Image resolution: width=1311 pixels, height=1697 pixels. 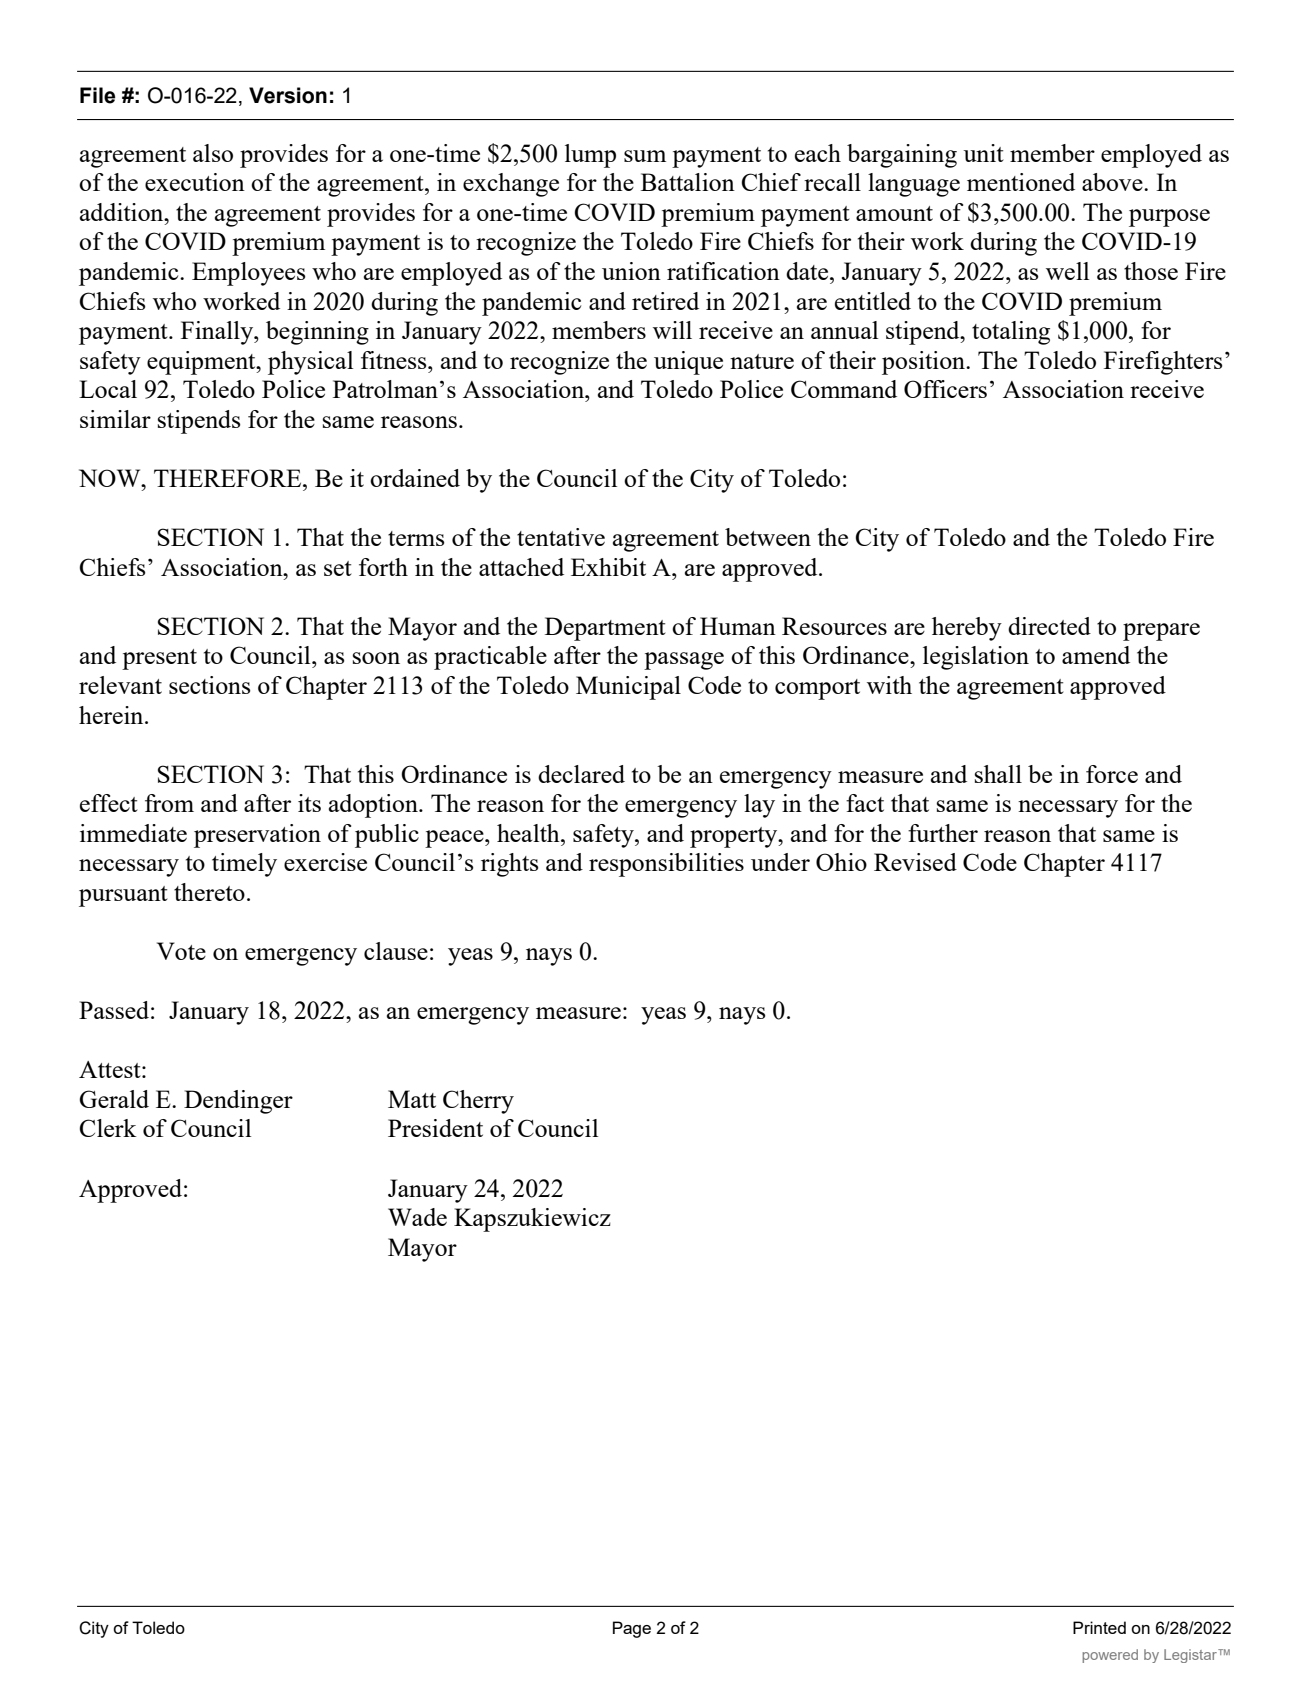 What do you see at coordinates (417, 1217) in the screenshot?
I see `Wade` at bounding box center [417, 1217].
